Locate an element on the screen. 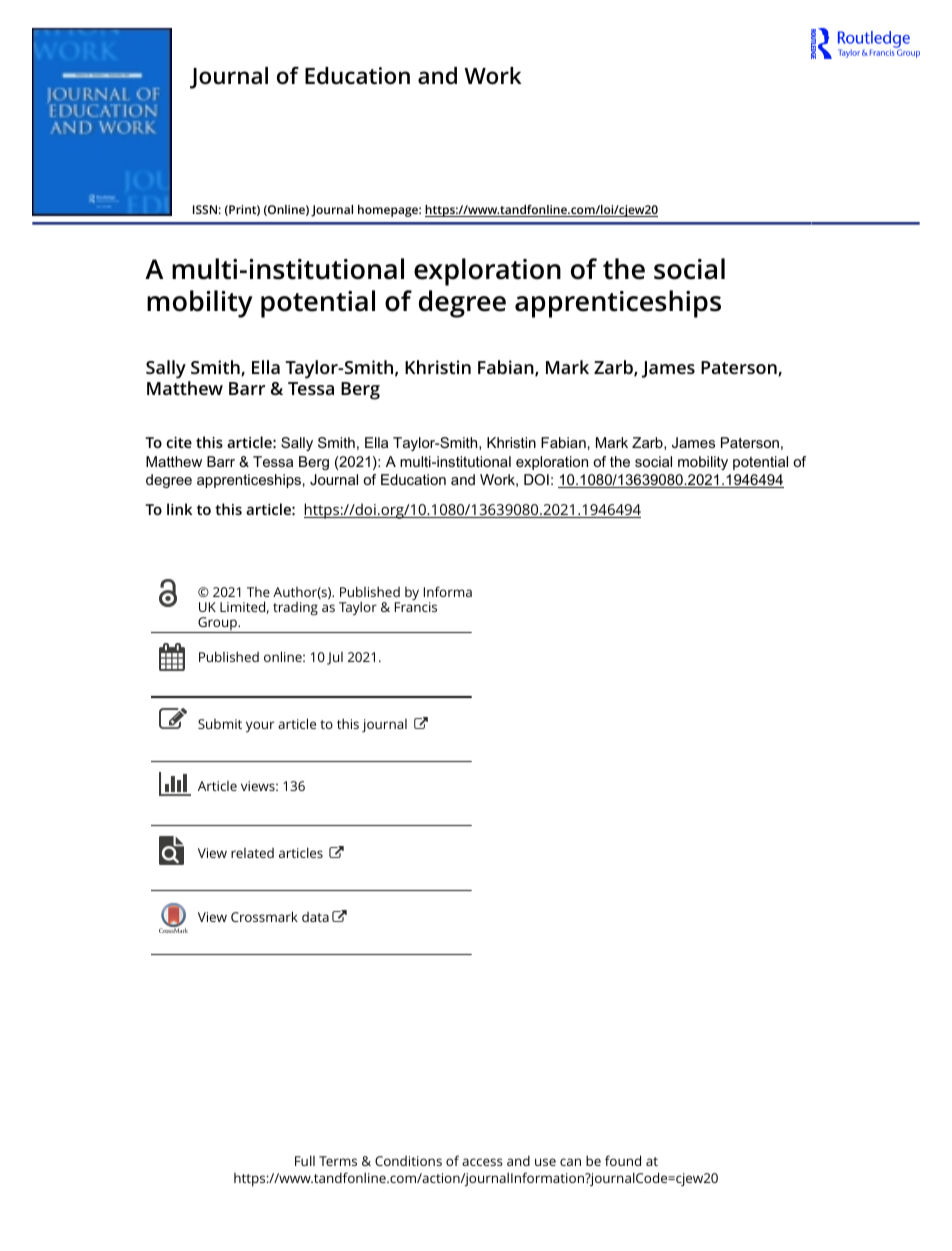 The height and width of the screenshot is (1251, 952). Jul is located at coordinates (335, 658).
